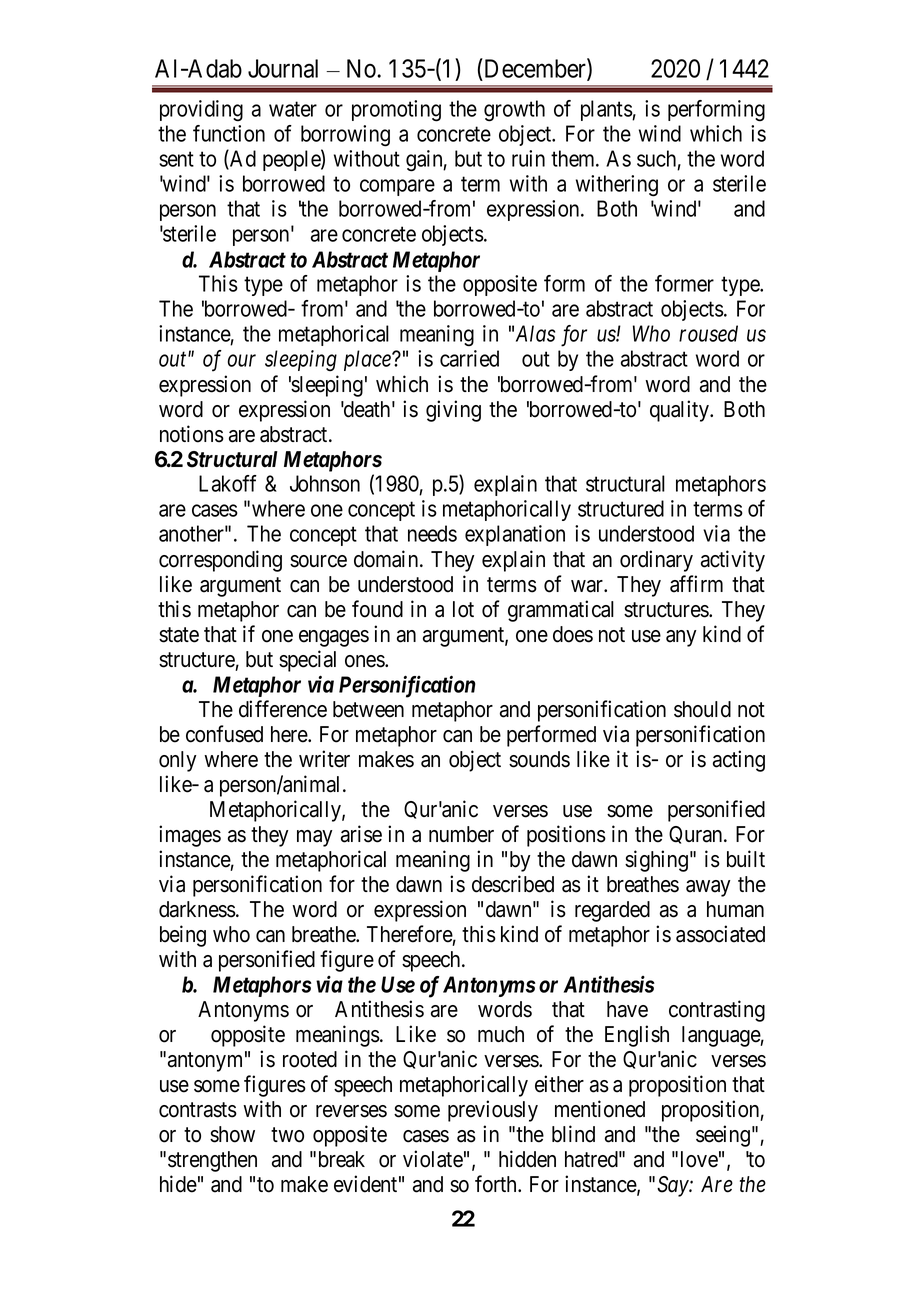 The height and width of the image is (1308, 924). What do you see at coordinates (720, 934) in the image?
I see `associated` at bounding box center [720, 934].
